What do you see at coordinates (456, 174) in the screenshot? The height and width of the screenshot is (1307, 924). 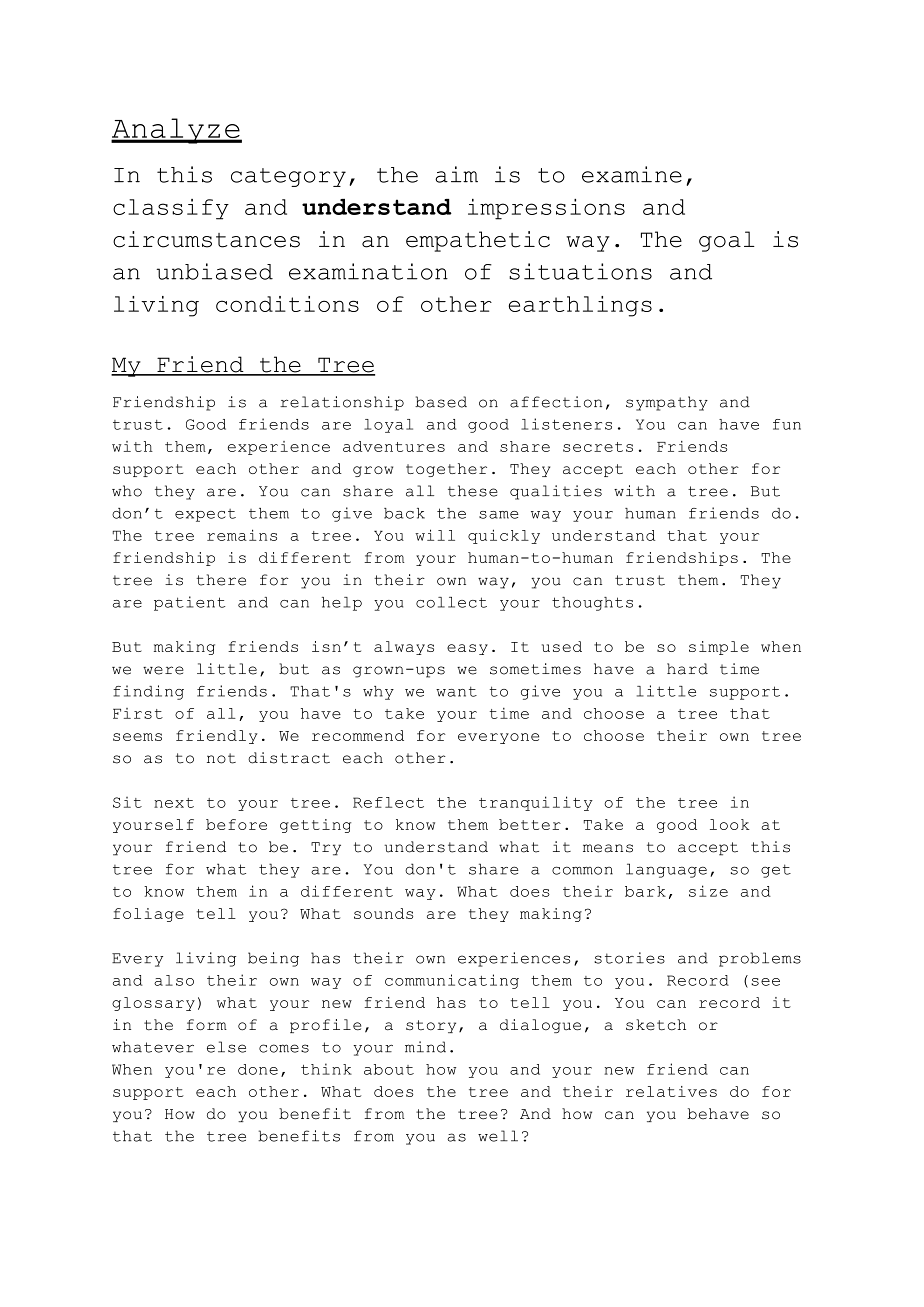 I see `aim` at bounding box center [456, 174].
